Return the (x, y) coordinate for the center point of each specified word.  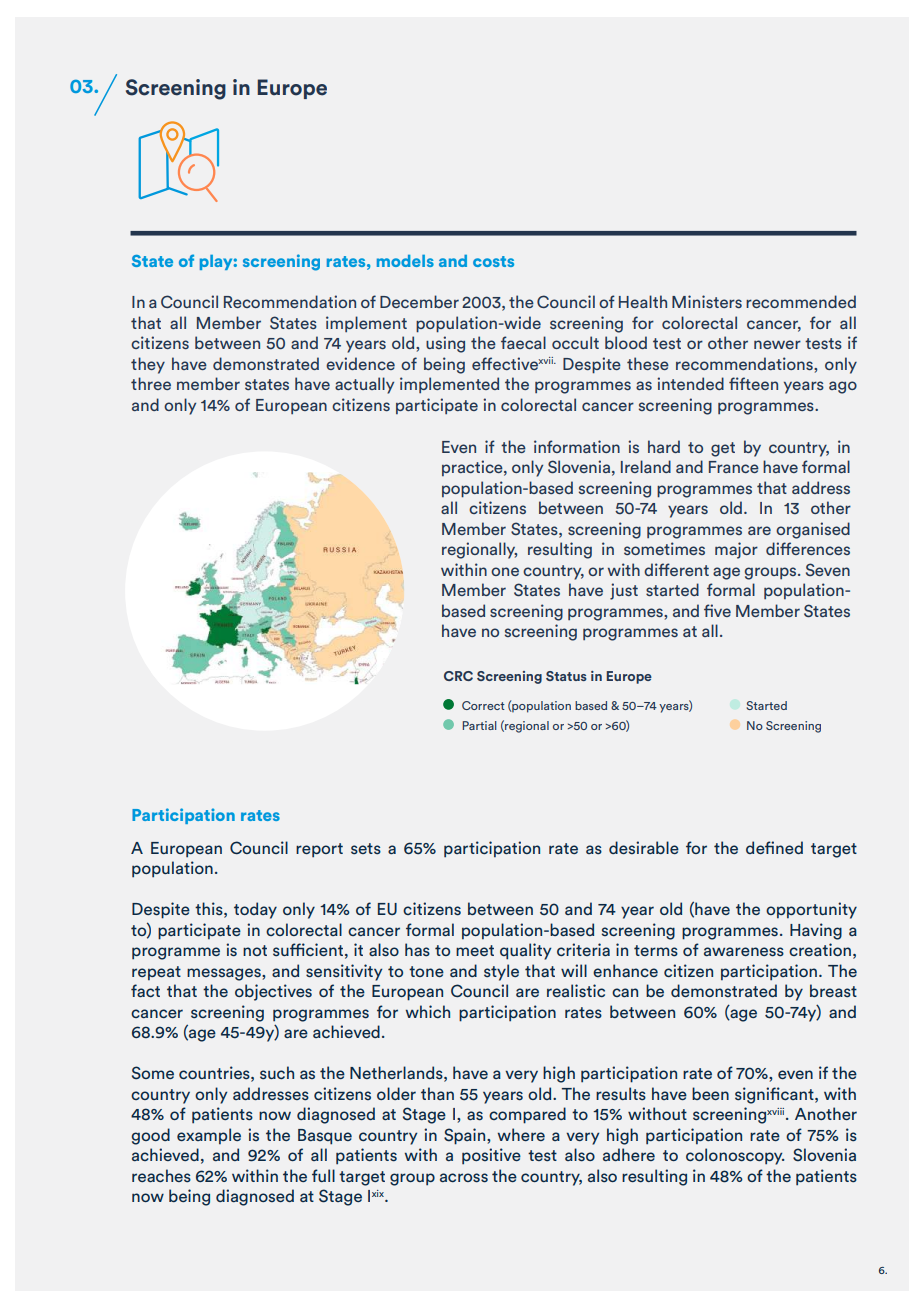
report (319, 850)
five (717, 610)
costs (493, 261)
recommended (801, 301)
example (209, 1136)
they (148, 365)
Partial (479, 725)
